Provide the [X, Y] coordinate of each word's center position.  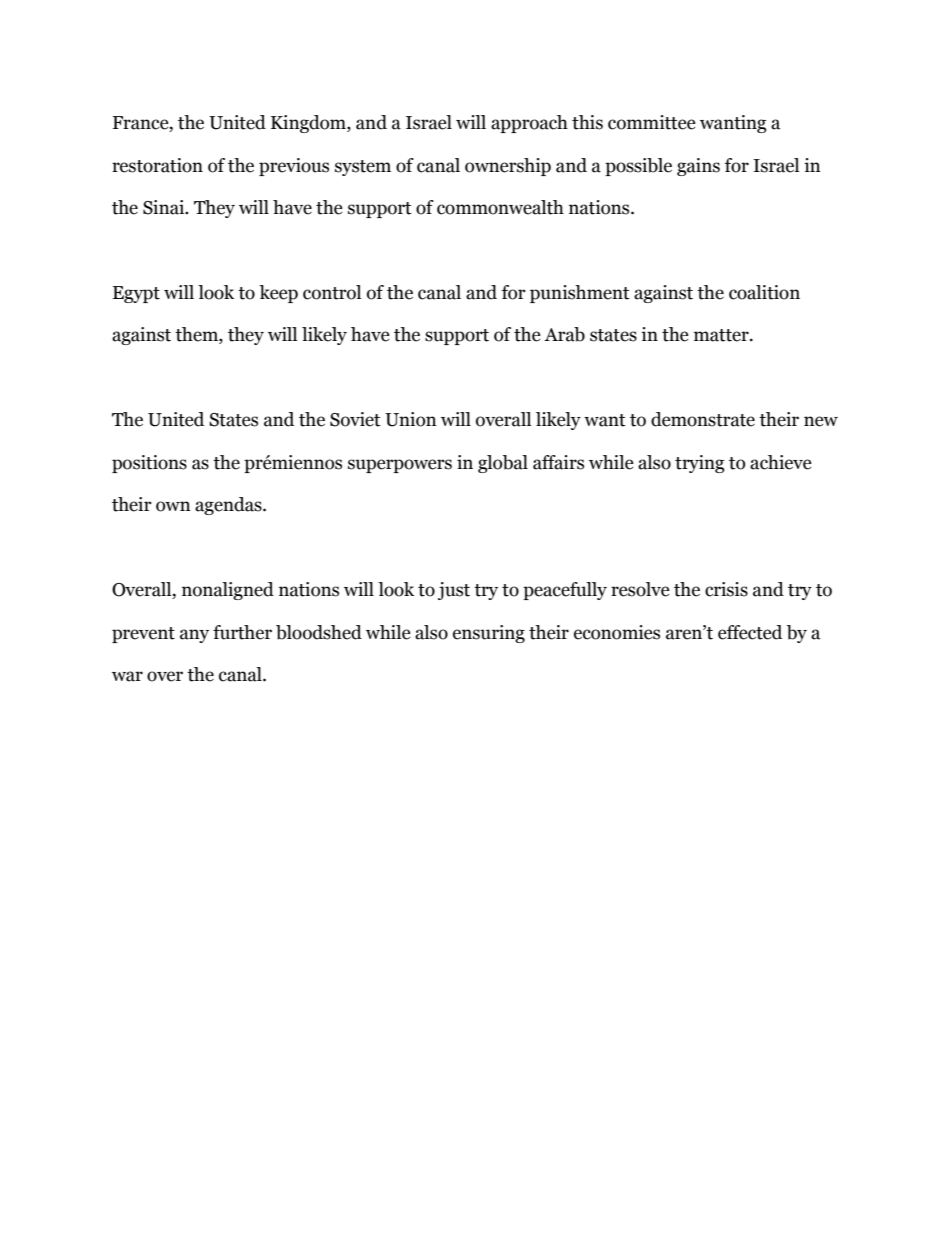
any [194, 636]
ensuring [489, 634]
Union [411, 419]
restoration [157, 165]
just [454, 591]
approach [529, 124]
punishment [580, 294]
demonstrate [703, 419]
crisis [726, 589]
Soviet [355, 419]
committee [652, 122]
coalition [764, 292]
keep [278, 294]
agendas [229, 506]
